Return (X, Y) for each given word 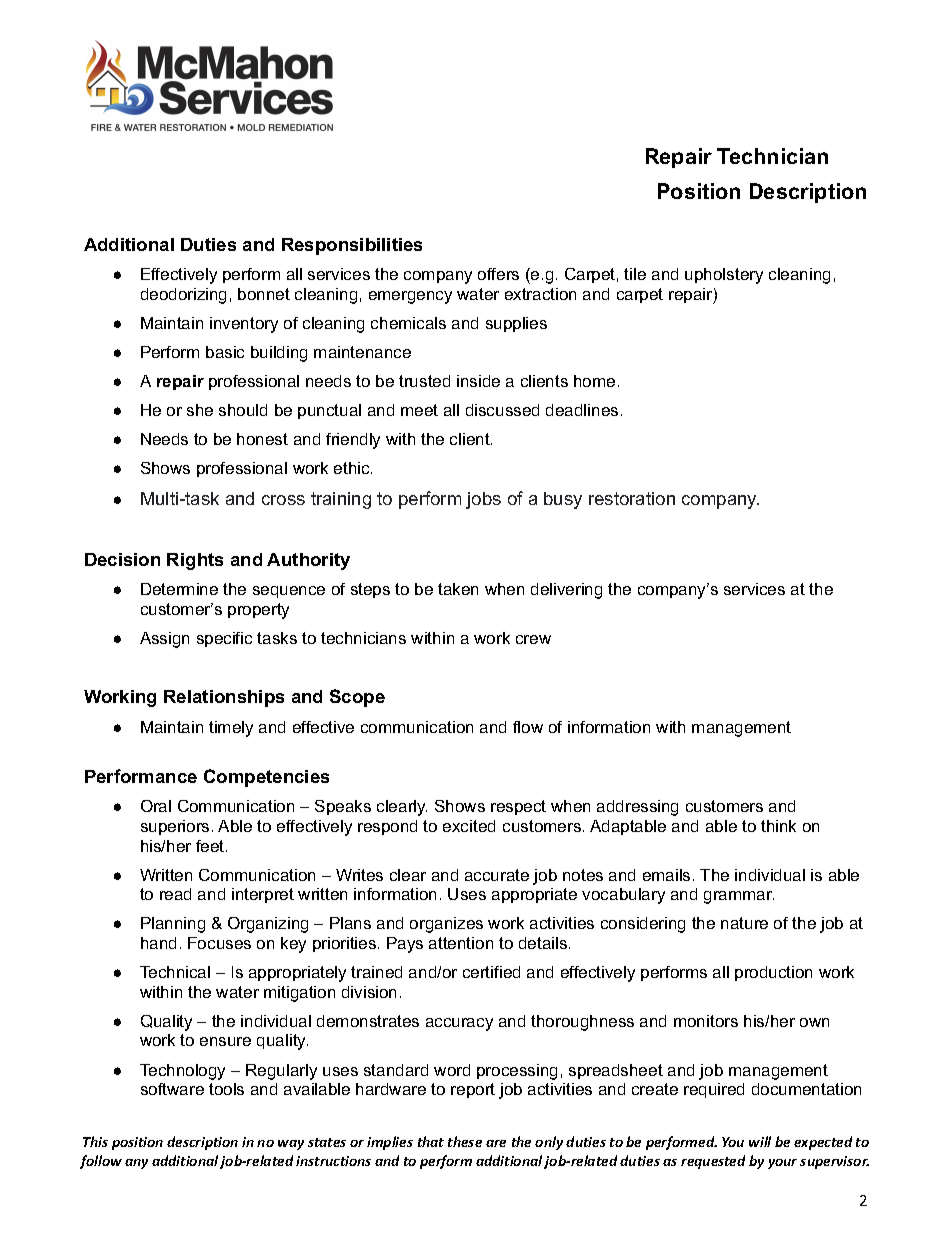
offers (498, 274)
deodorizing (183, 296)
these (465, 1141)
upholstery (724, 276)
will (760, 1141)
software (172, 1089)
